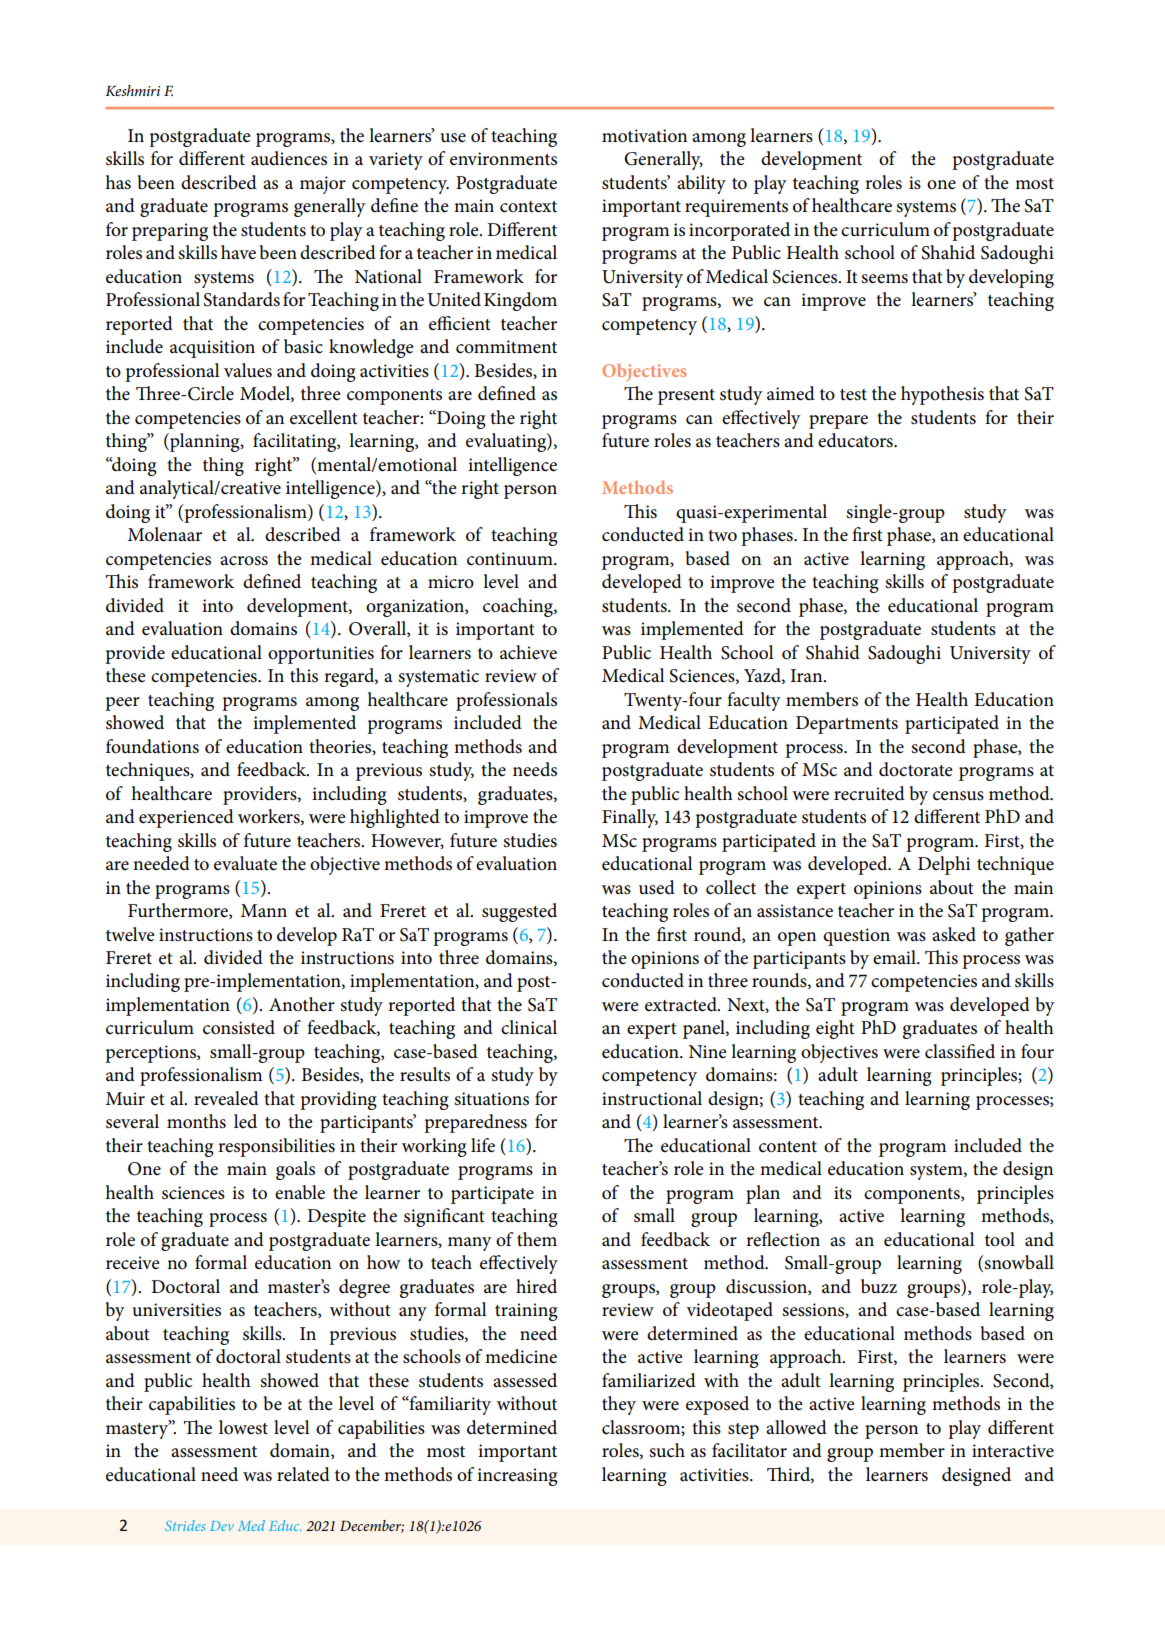 This document has height=1648, width=1165. Describe the element at coordinates (511, 559) in the document. I see `continuum` at that location.
